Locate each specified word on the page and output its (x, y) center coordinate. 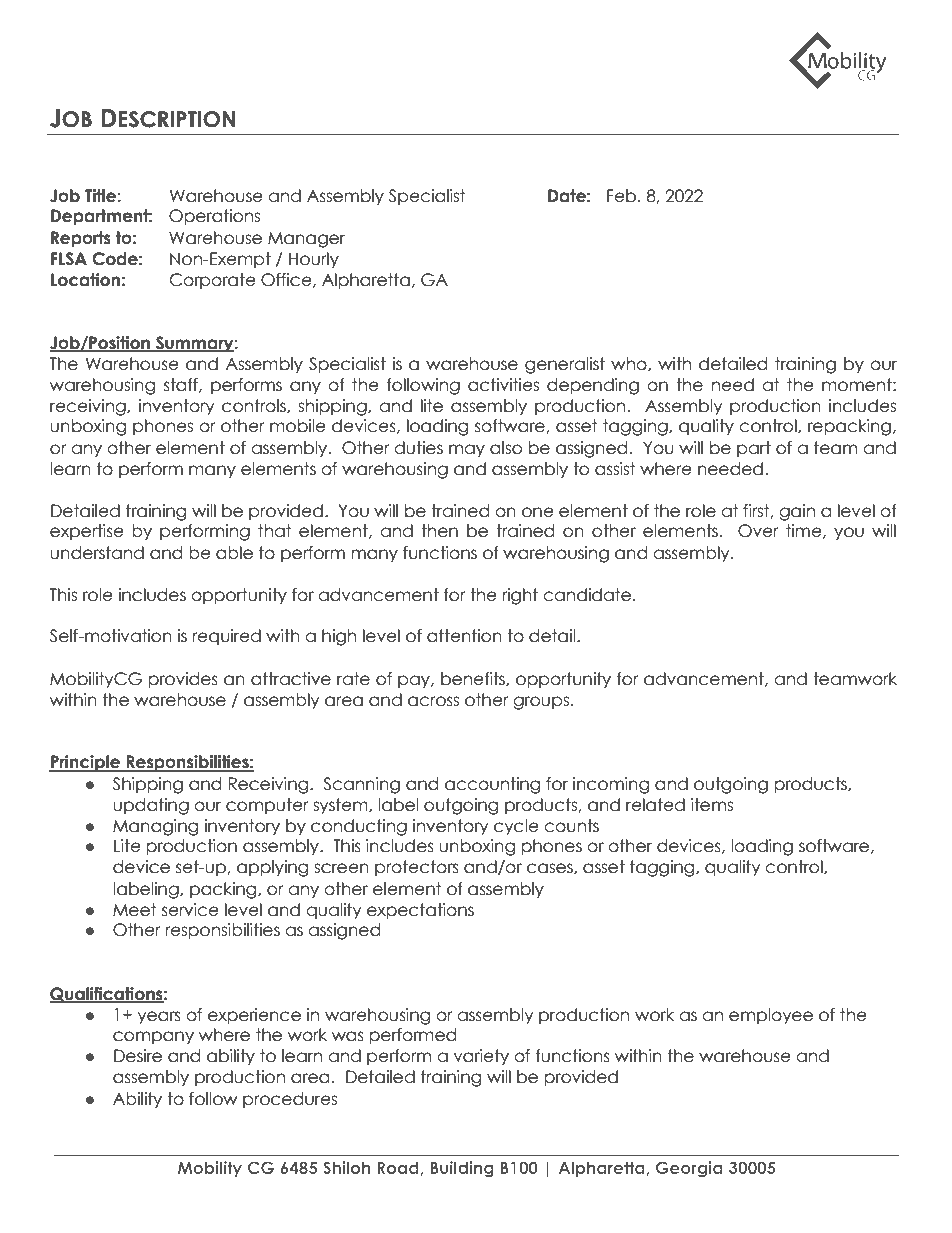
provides (183, 680)
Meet (134, 910)
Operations (214, 217)
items (712, 805)
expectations (420, 911)
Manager (306, 240)
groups (541, 703)
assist (615, 469)
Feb (623, 196)
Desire (138, 1056)
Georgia (689, 1169)
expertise (87, 532)
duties (418, 448)
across (433, 701)
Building (462, 1169)
